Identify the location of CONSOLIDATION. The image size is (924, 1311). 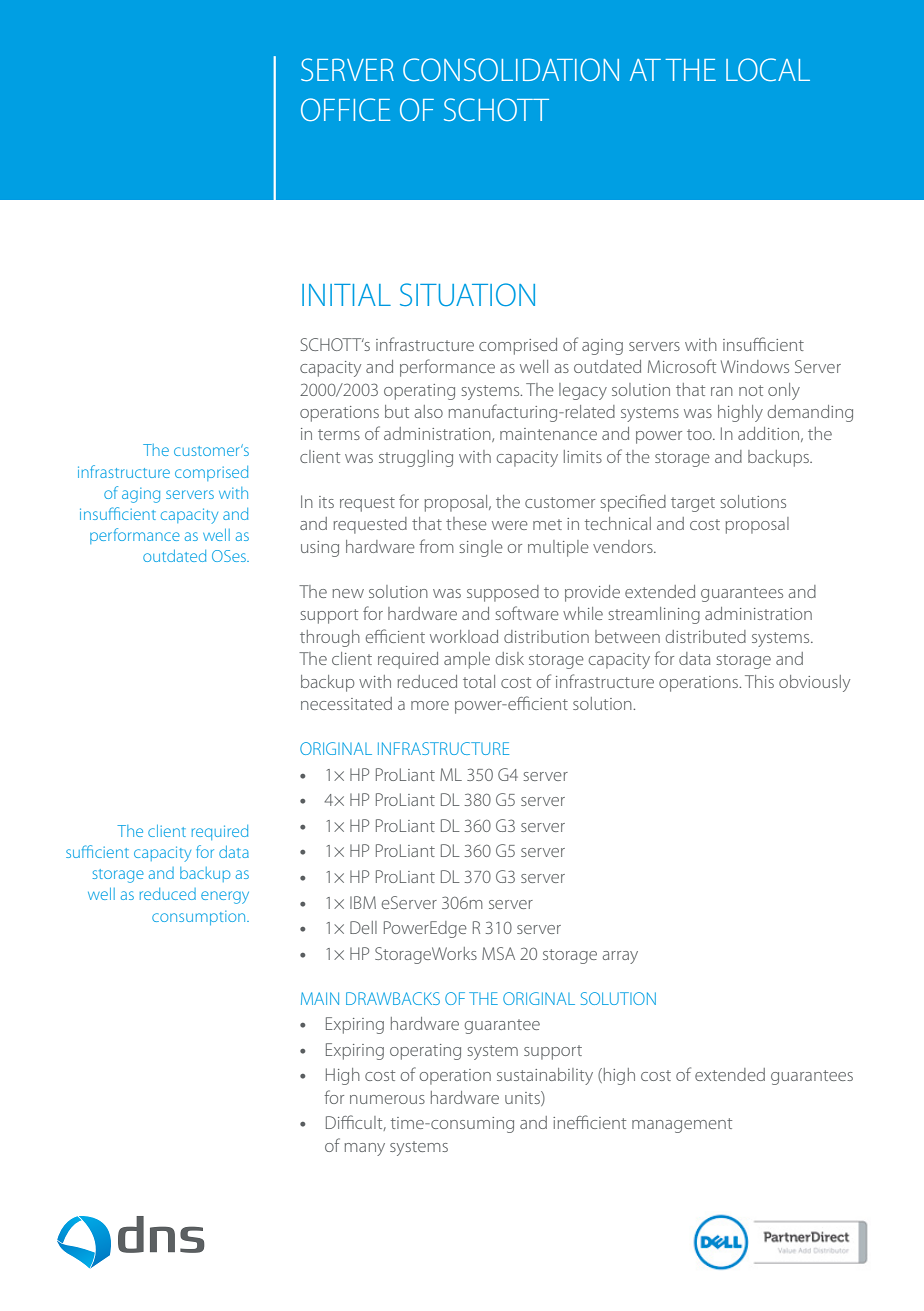
(511, 69).
